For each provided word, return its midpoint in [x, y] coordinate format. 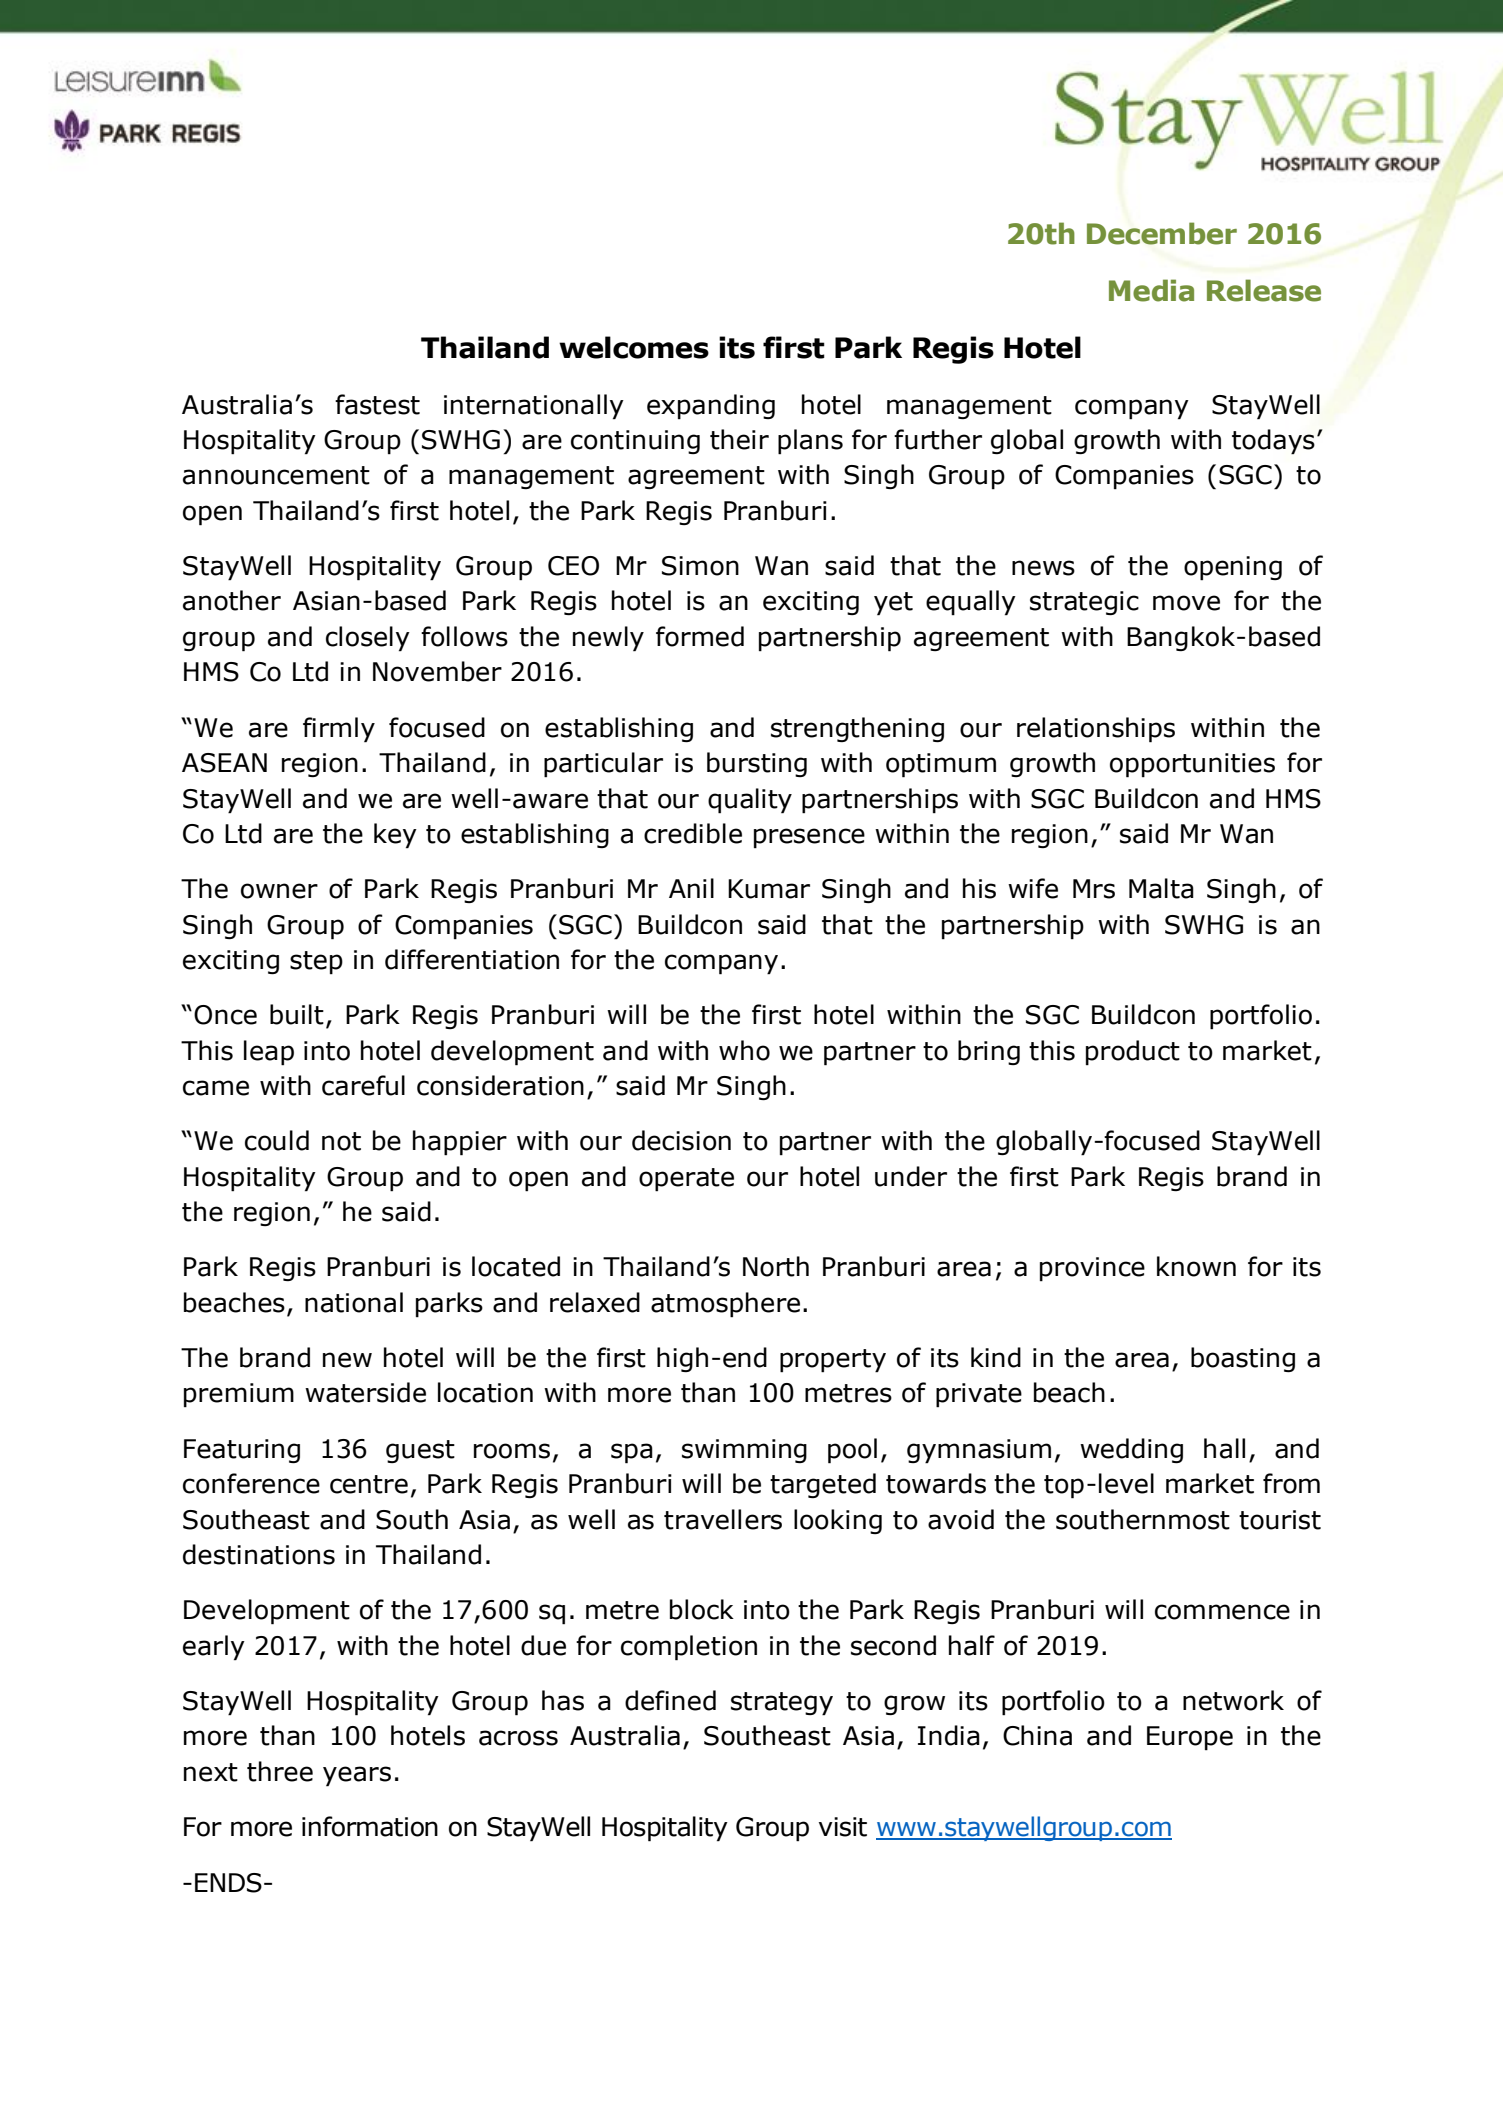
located [516, 1266]
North [776, 1266]
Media [1151, 290]
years [357, 1776]
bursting [757, 764]
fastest [377, 404]
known [1196, 1266]
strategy [782, 1704]
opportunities [1192, 765]
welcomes [634, 347]
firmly [339, 730]
